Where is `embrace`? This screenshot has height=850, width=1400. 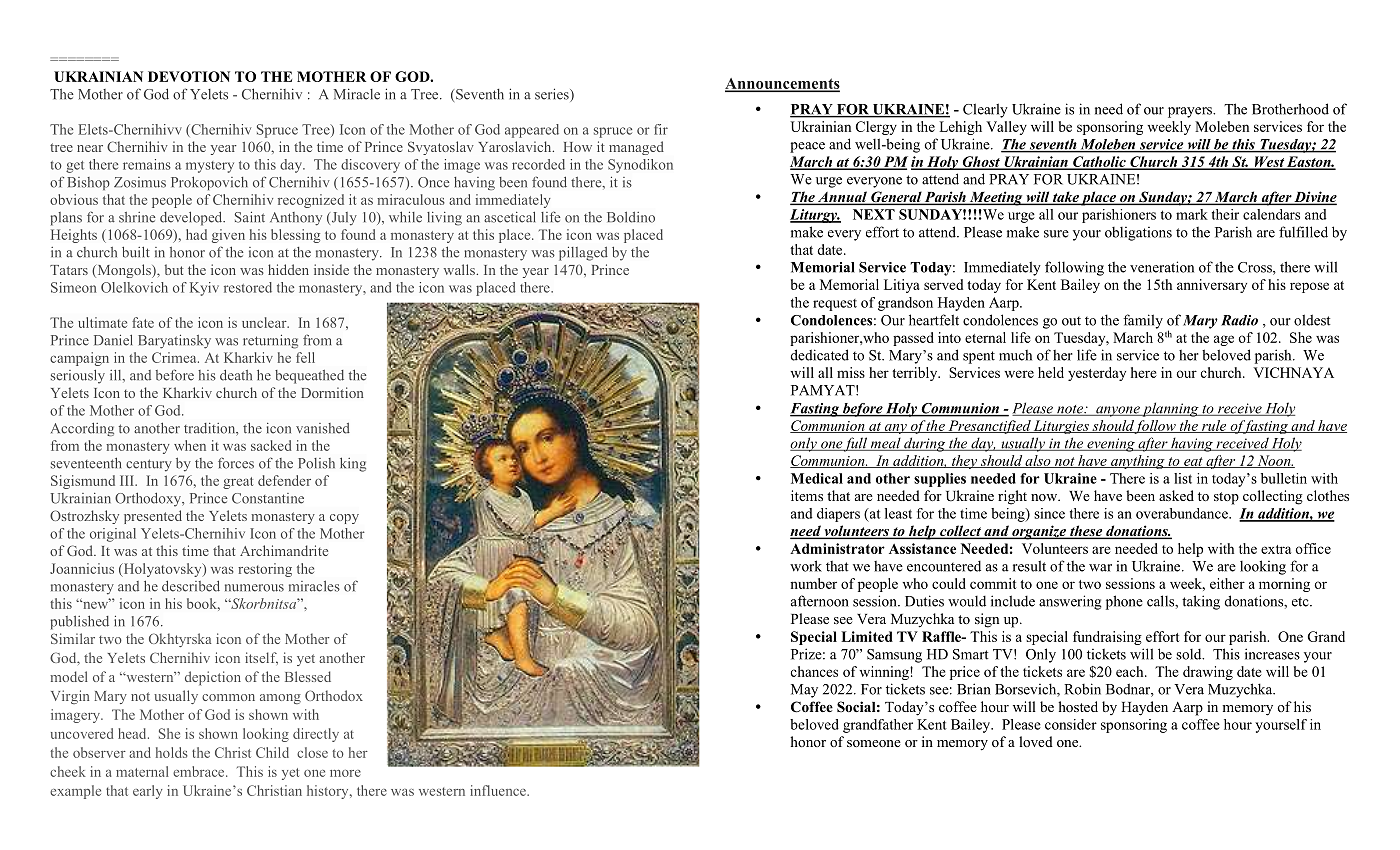
embrace is located at coordinates (200, 771).
